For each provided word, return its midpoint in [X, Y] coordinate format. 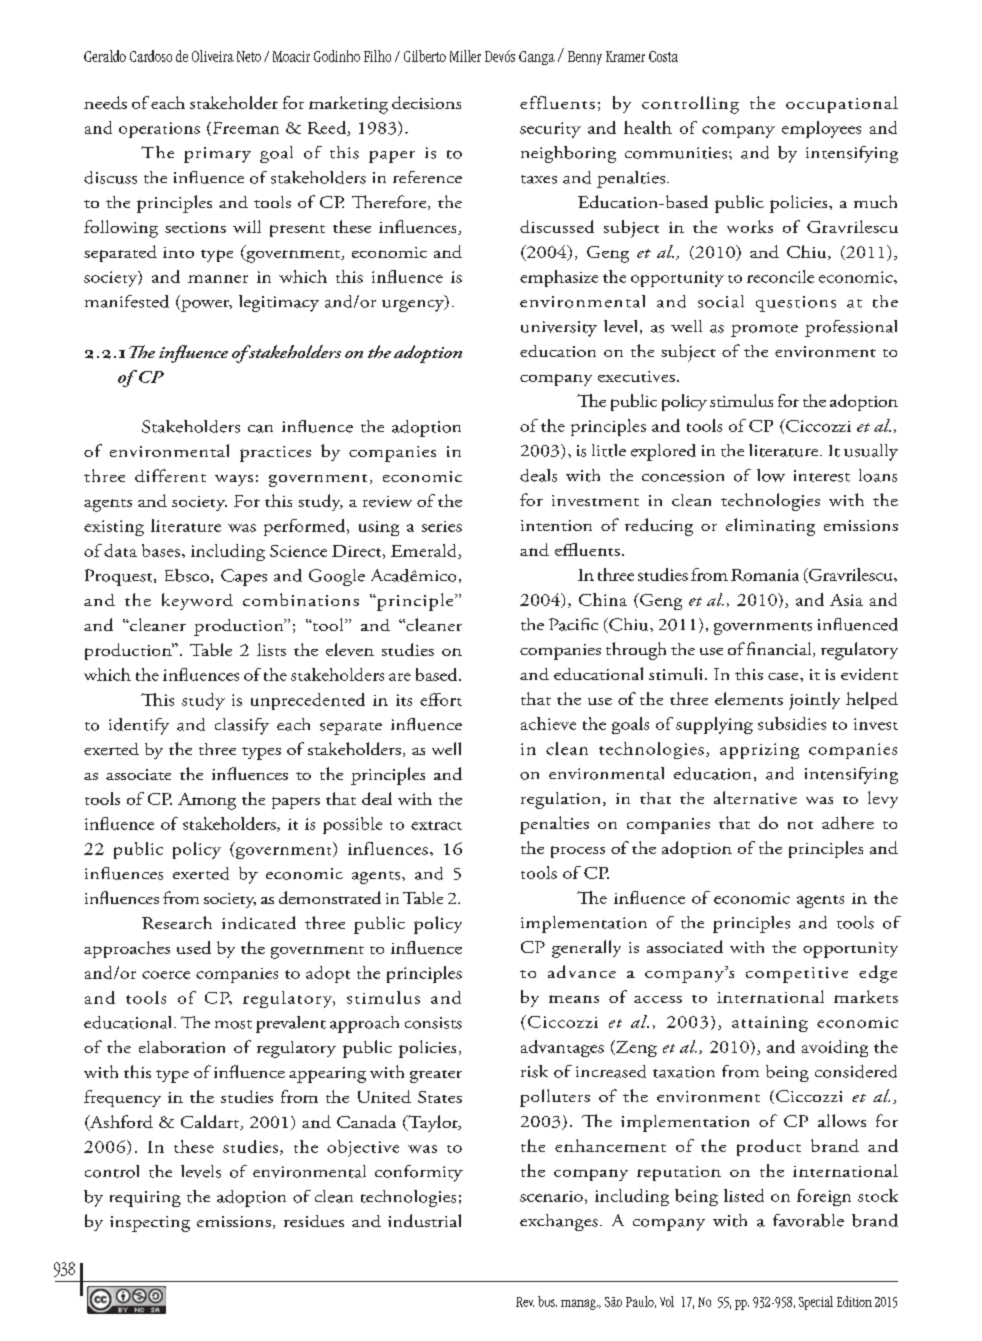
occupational [842, 104]
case [784, 676]
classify [242, 726]
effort [441, 699]
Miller [465, 56]
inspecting [150, 1224]
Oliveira [213, 56]
